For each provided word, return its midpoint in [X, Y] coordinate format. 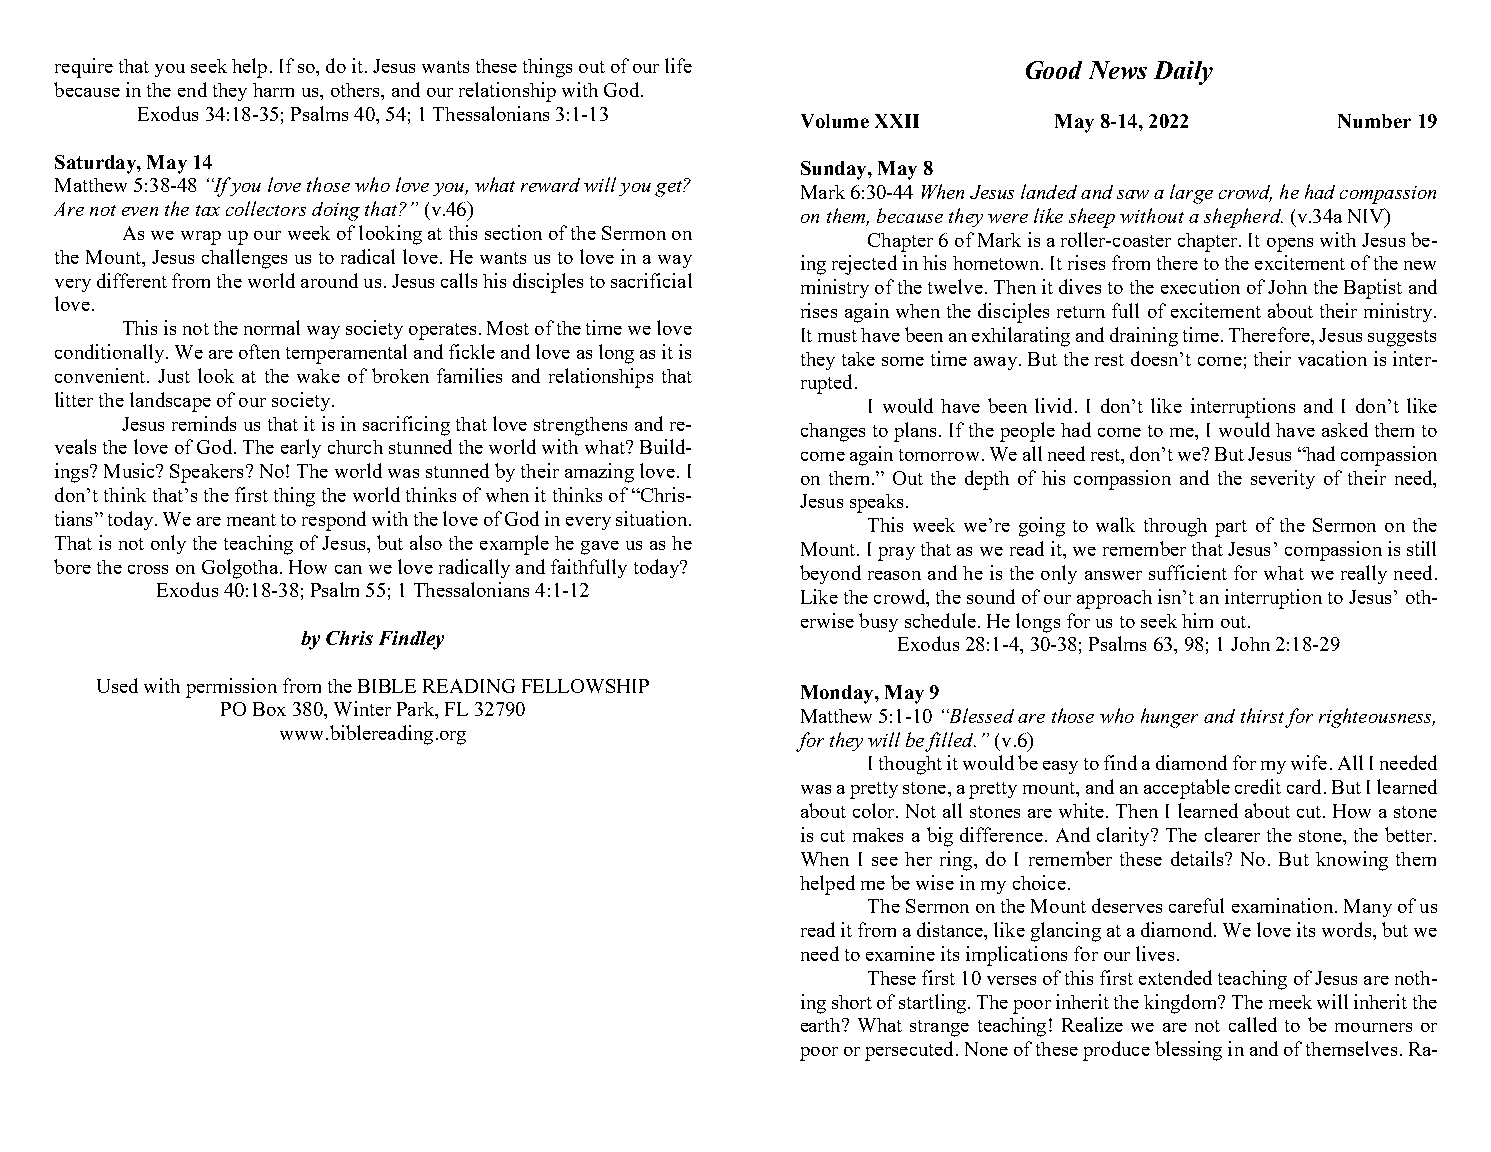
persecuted [909, 1051]
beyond [830, 574]
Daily [1183, 73]
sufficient [1188, 572]
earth [822, 1025]
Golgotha [240, 569]
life [678, 65]
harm [273, 90]
